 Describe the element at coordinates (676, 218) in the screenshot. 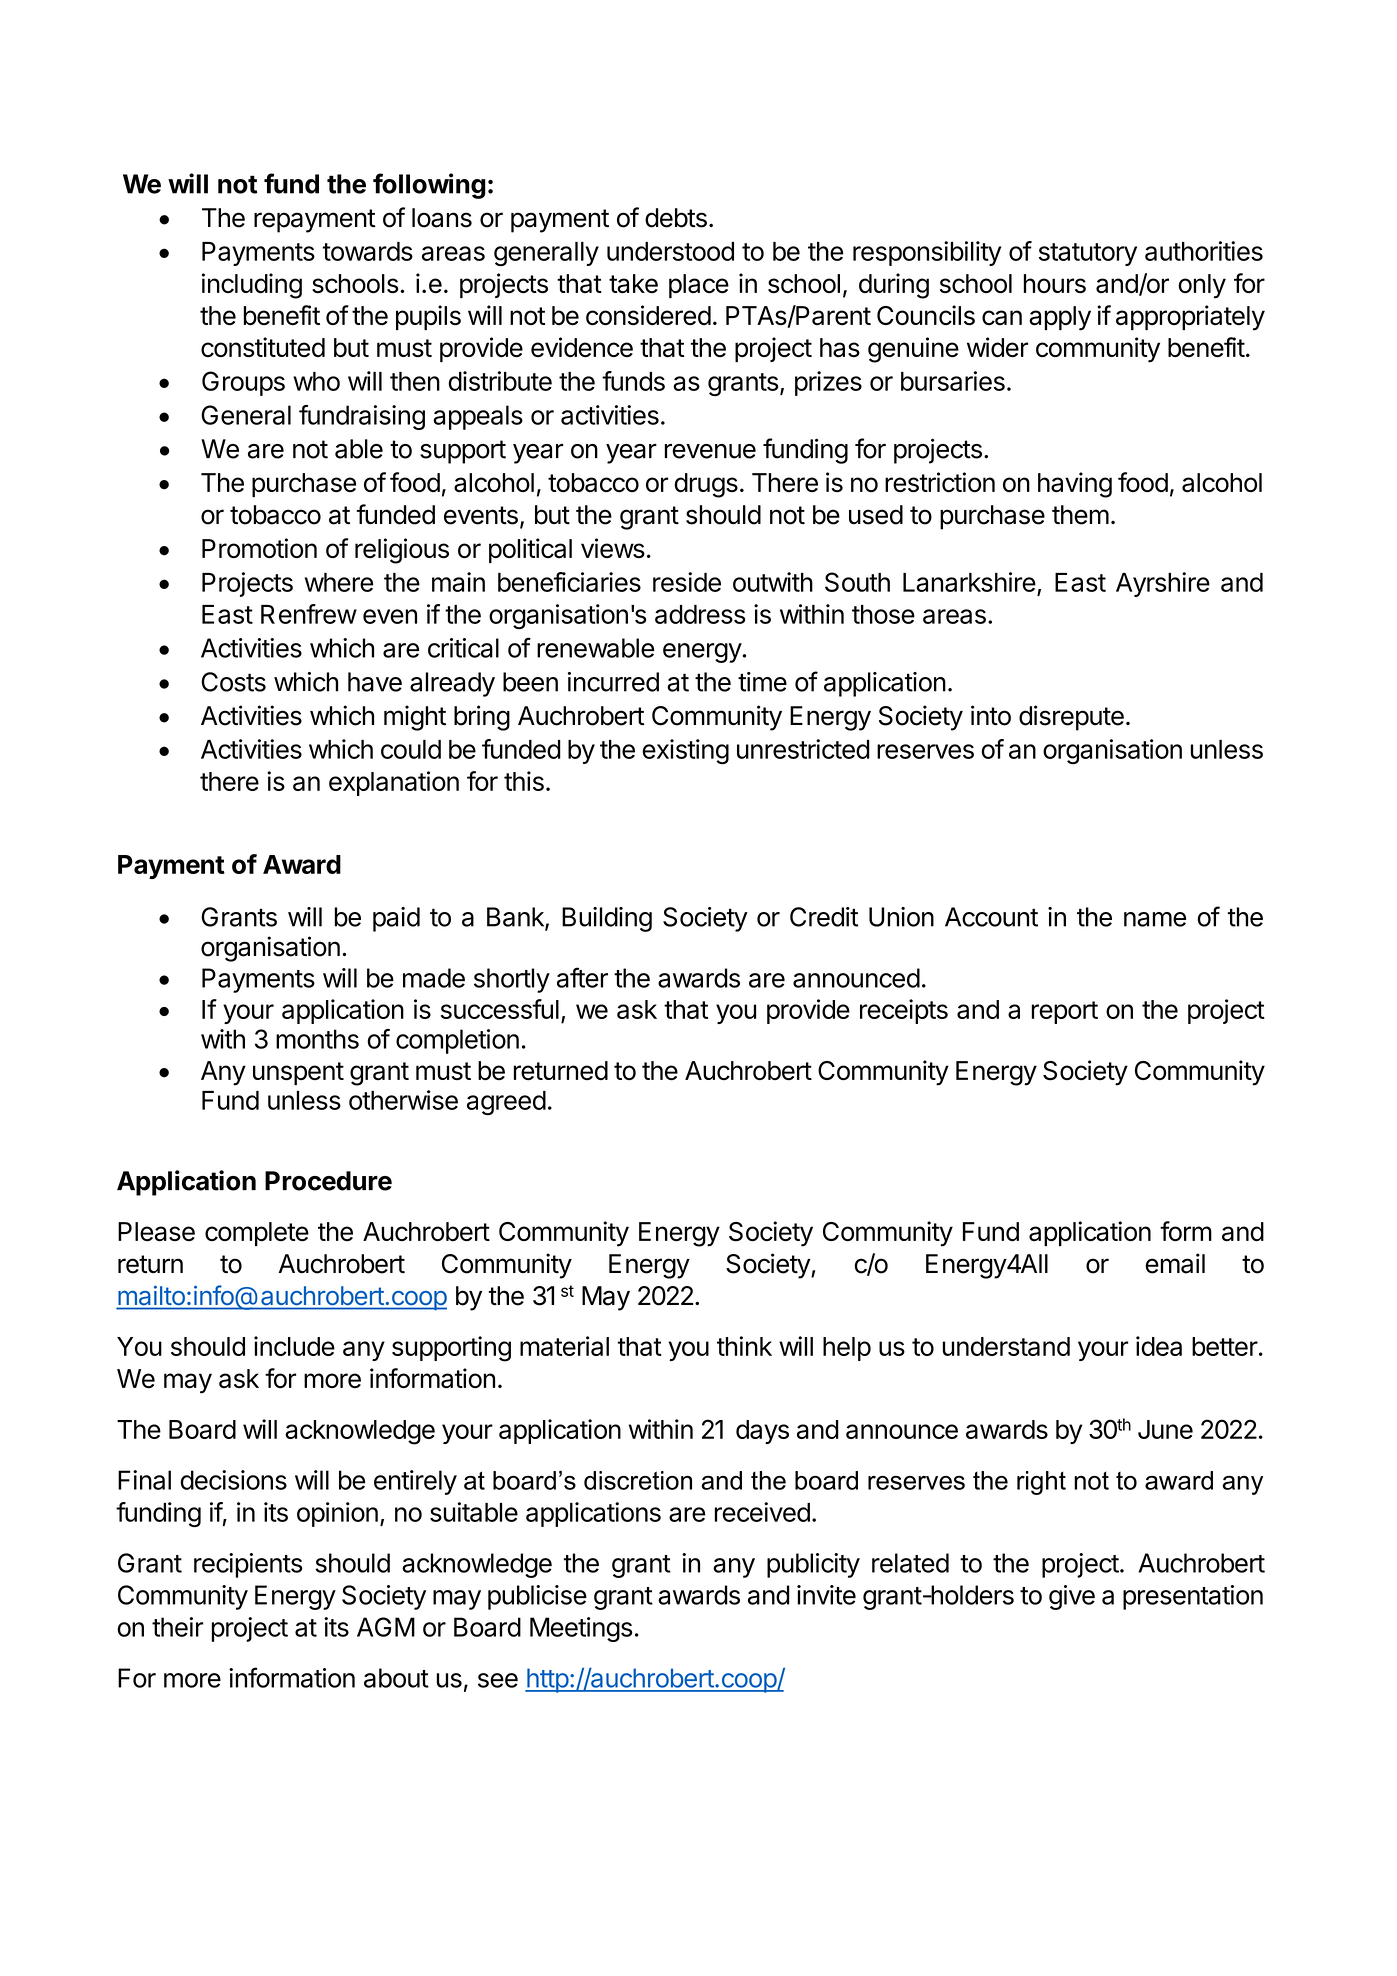

I see `debts` at that location.
